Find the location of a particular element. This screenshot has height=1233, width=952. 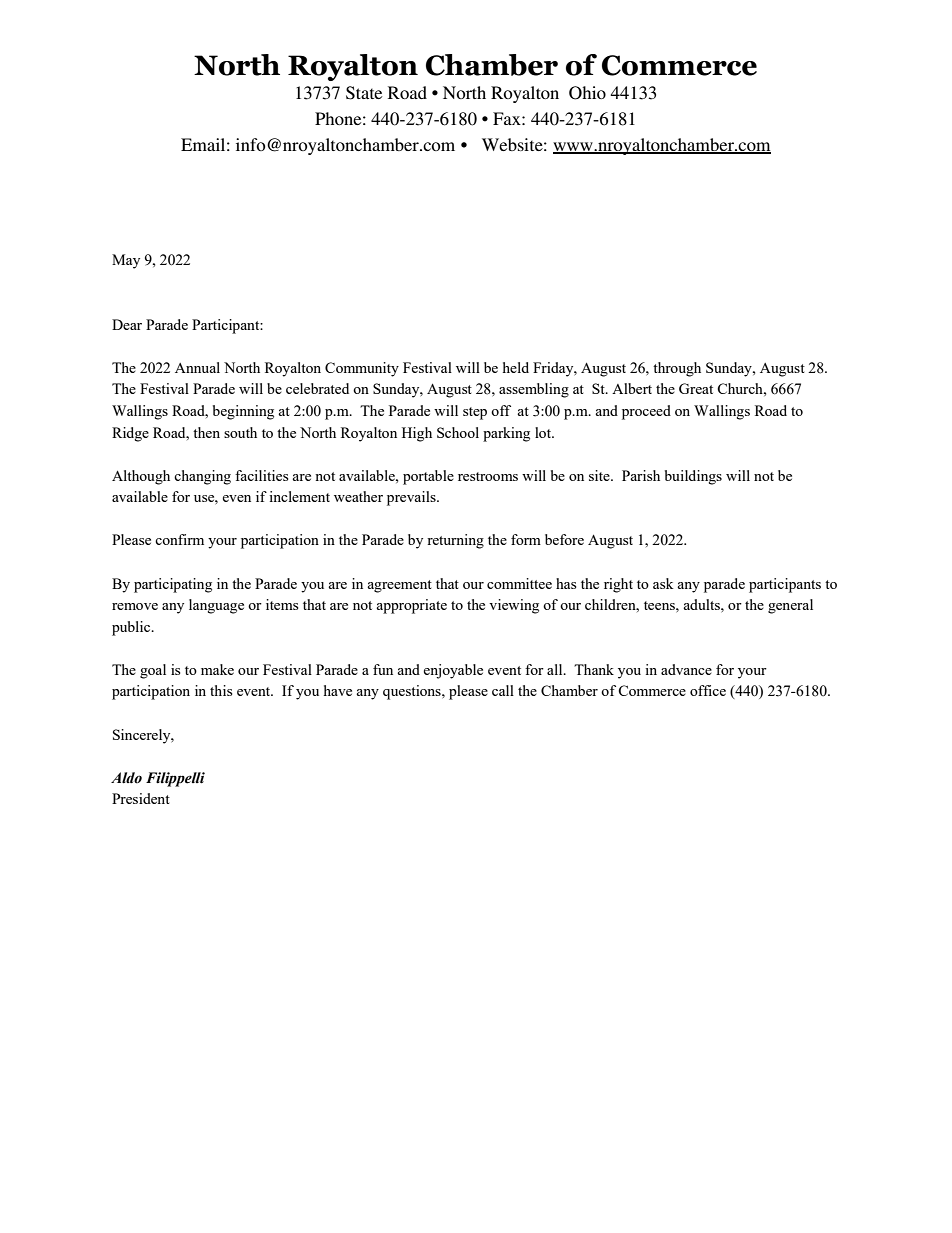

Ohio is located at coordinates (587, 93).
